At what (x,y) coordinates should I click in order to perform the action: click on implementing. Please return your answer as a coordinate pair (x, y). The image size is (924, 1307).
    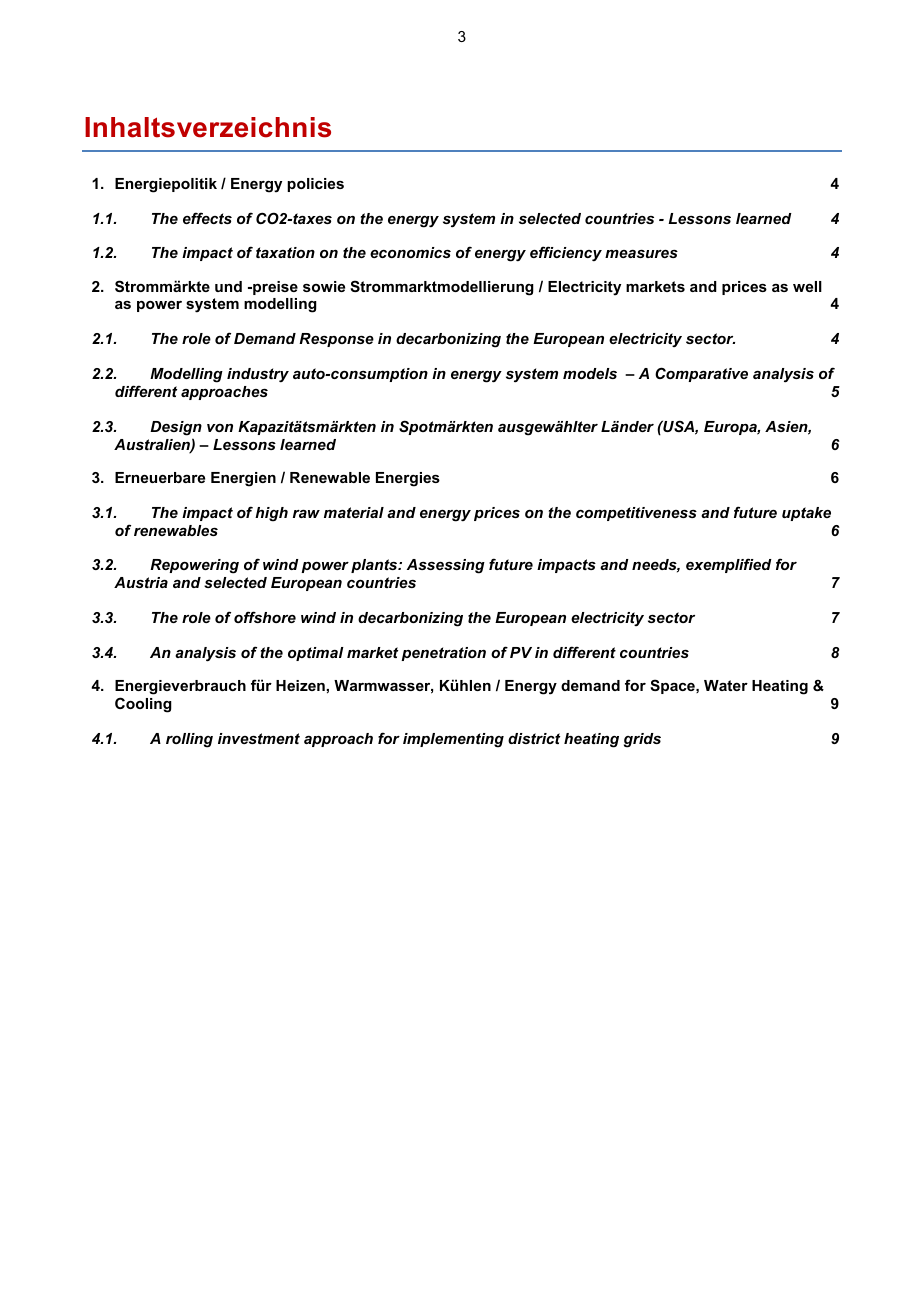
    Looking at the image, I should click on (453, 740).
